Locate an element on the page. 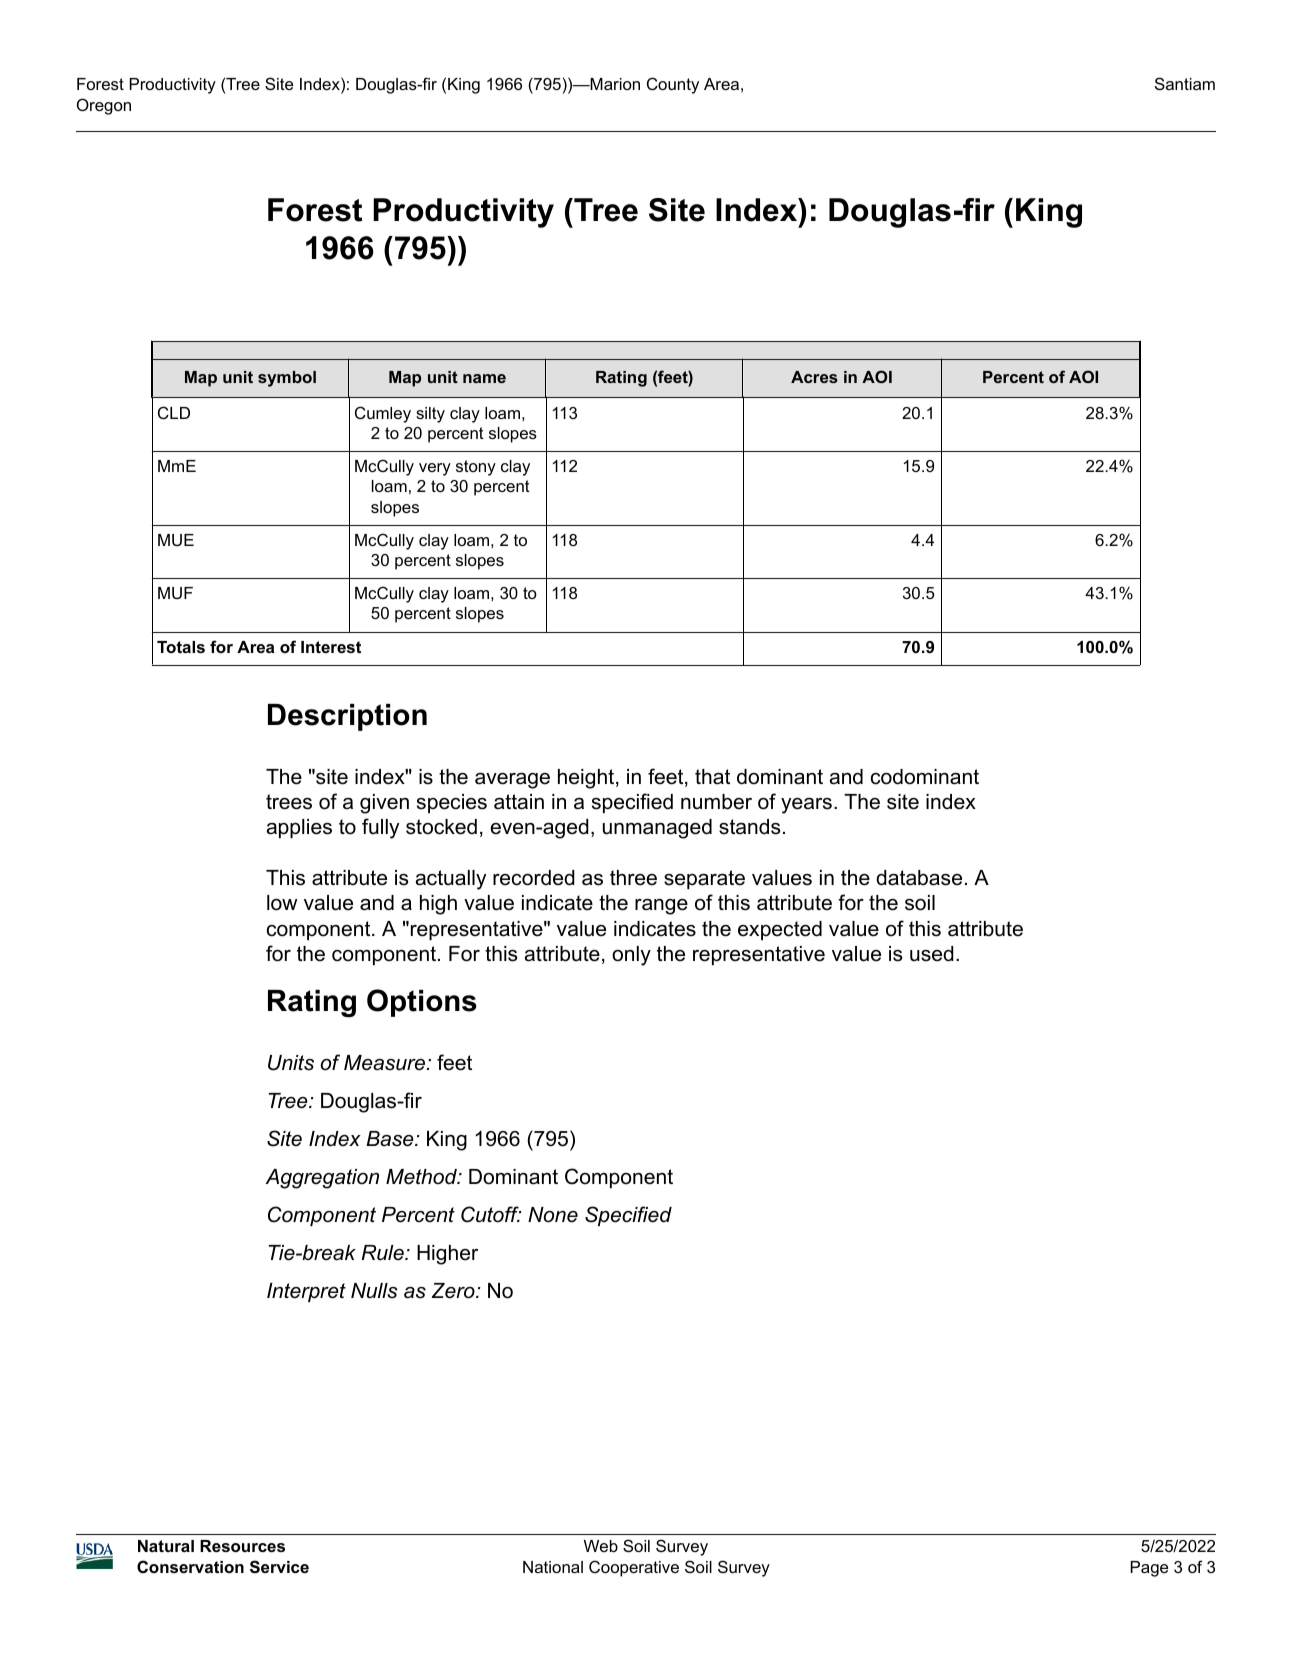 The height and width of the page is (1672, 1292). Acres is located at coordinates (814, 377).
